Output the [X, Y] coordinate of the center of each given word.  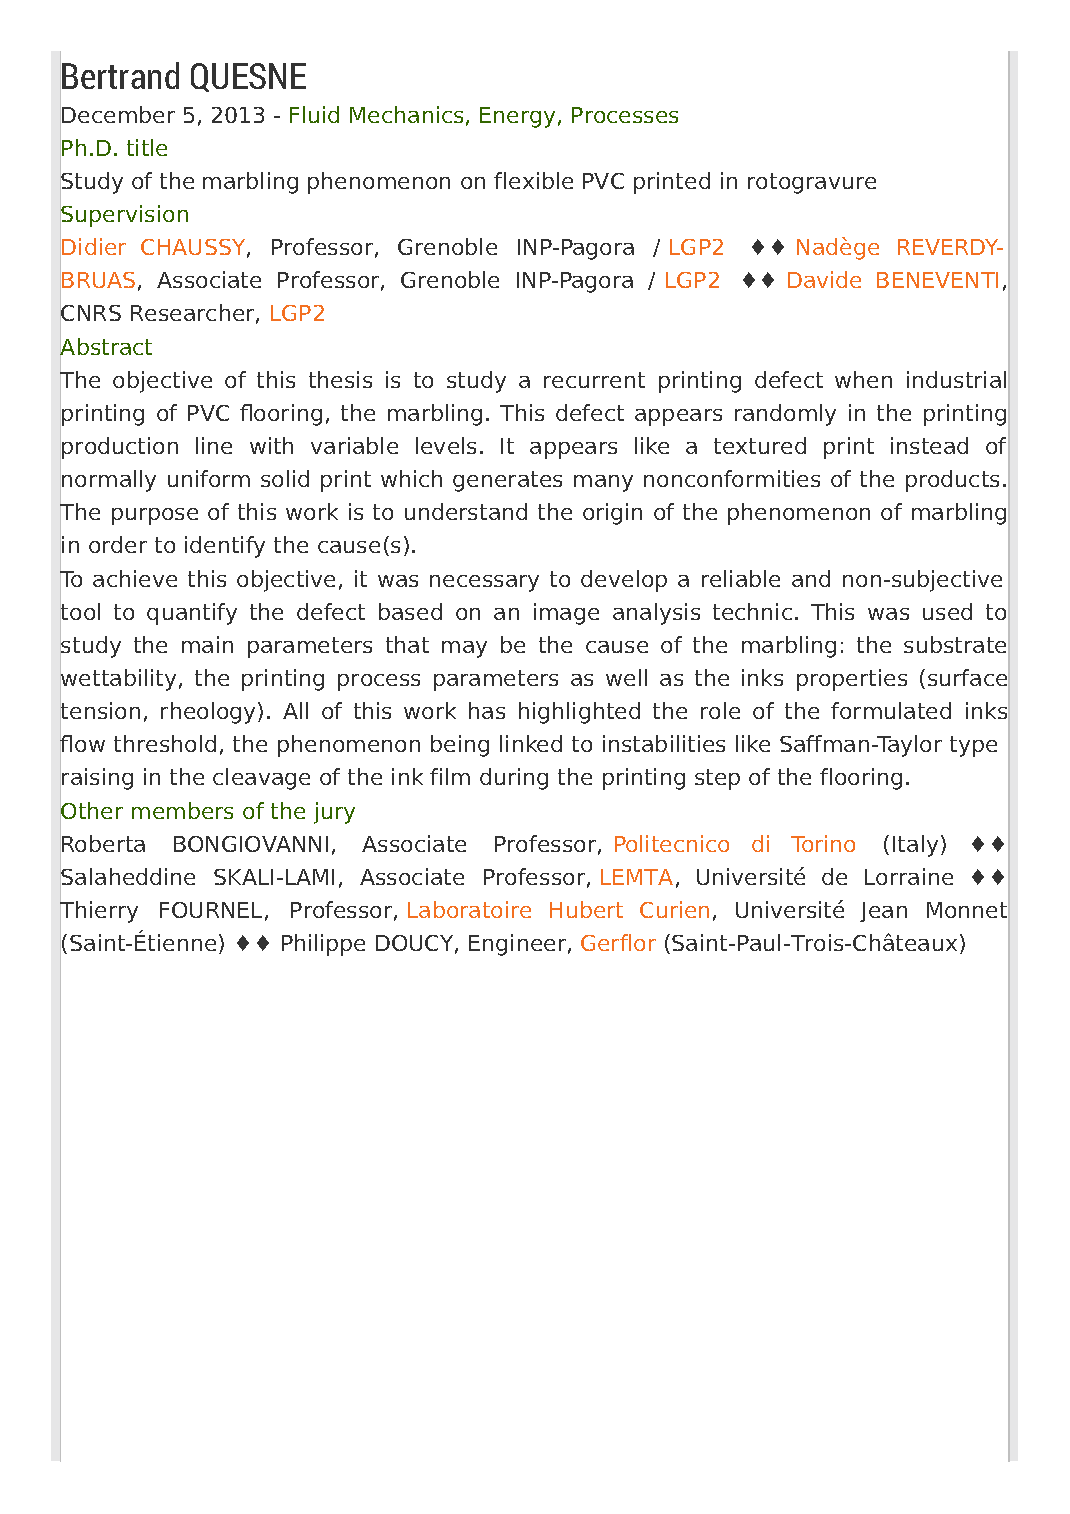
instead [929, 445]
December [118, 114]
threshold [165, 743]
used [947, 611]
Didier [94, 246]
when [863, 379]
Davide [824, 279]
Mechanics [406, 114]
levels [446, 445]
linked [531, 743]
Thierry [99, 912]
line [214, 445]
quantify [192, 614]
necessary [484, 583]
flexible [533, 180]
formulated [891, 710]
